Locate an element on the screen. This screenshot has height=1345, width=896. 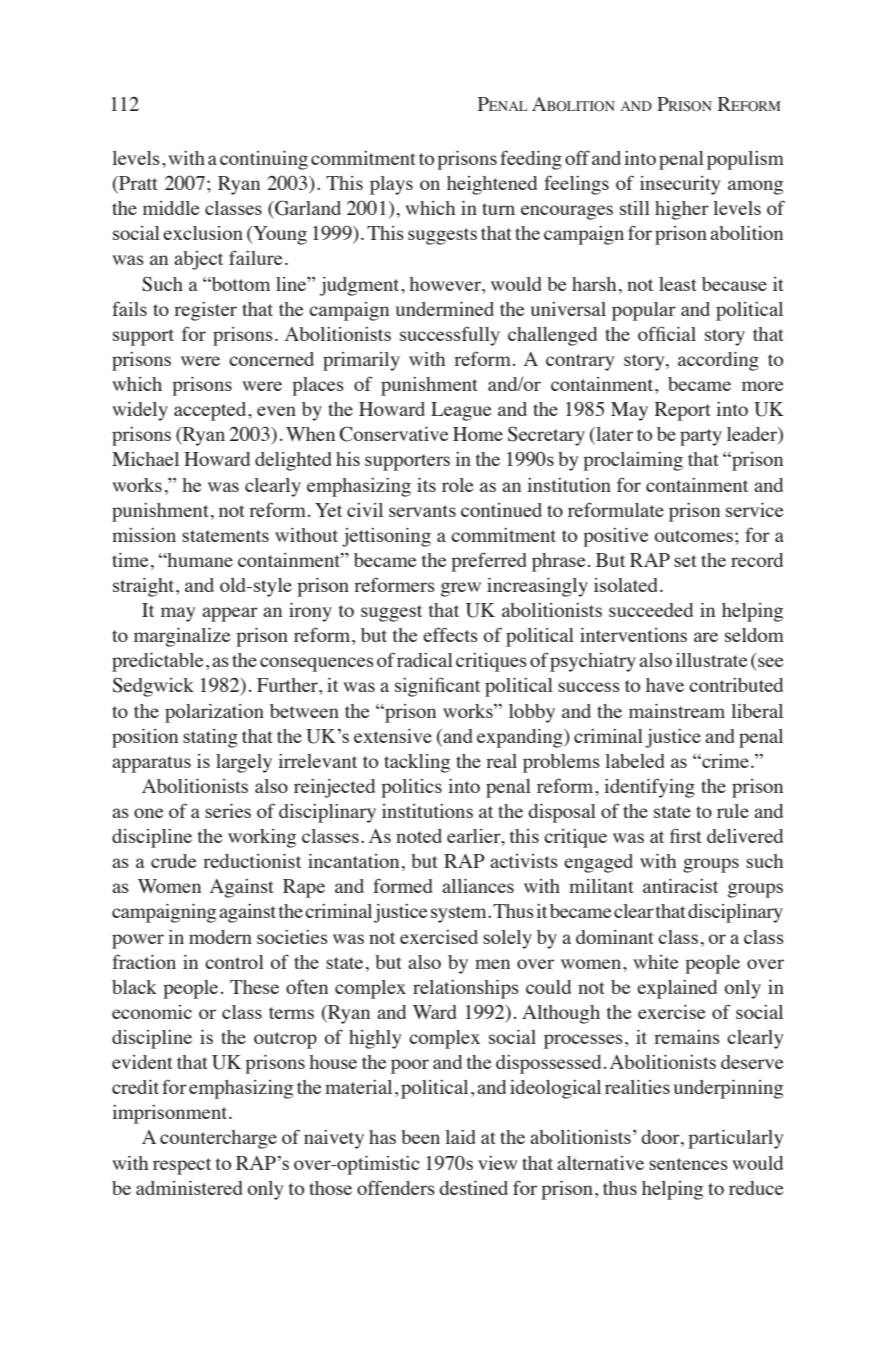
middle is located at coordinates (171, 208).
